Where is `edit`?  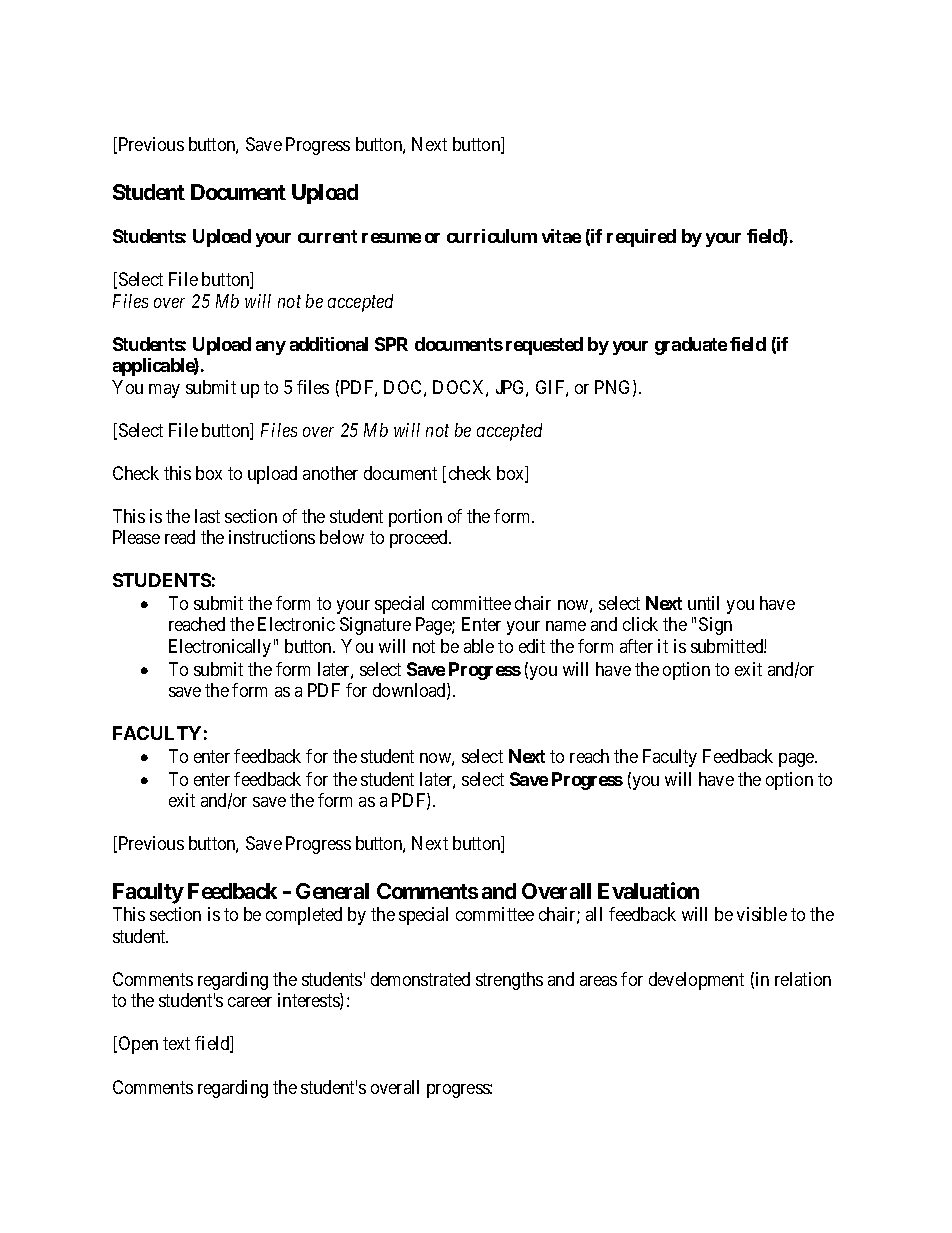 edit is located at coordinates (532, 646).
